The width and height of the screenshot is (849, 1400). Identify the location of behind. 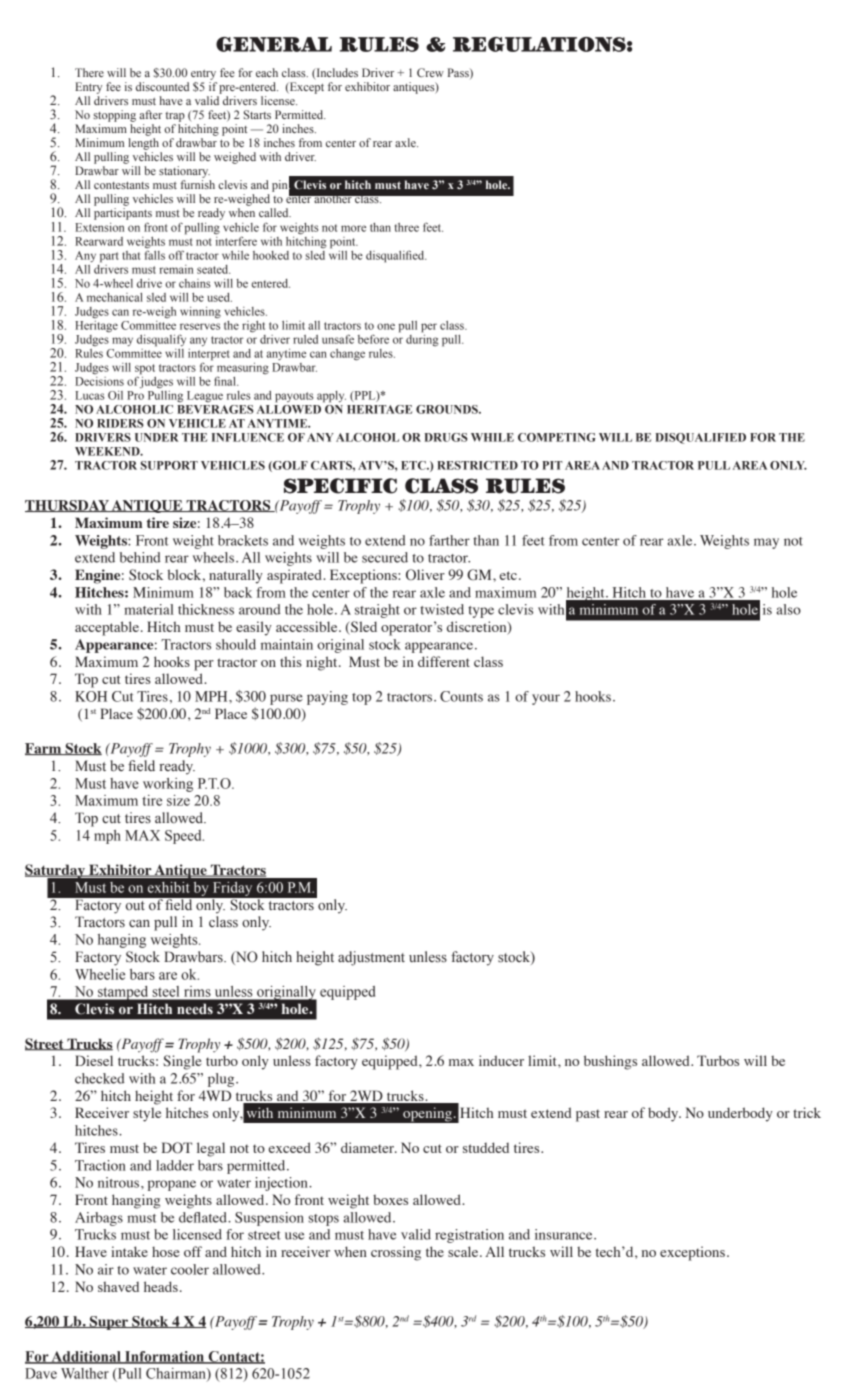
(140, 557).
